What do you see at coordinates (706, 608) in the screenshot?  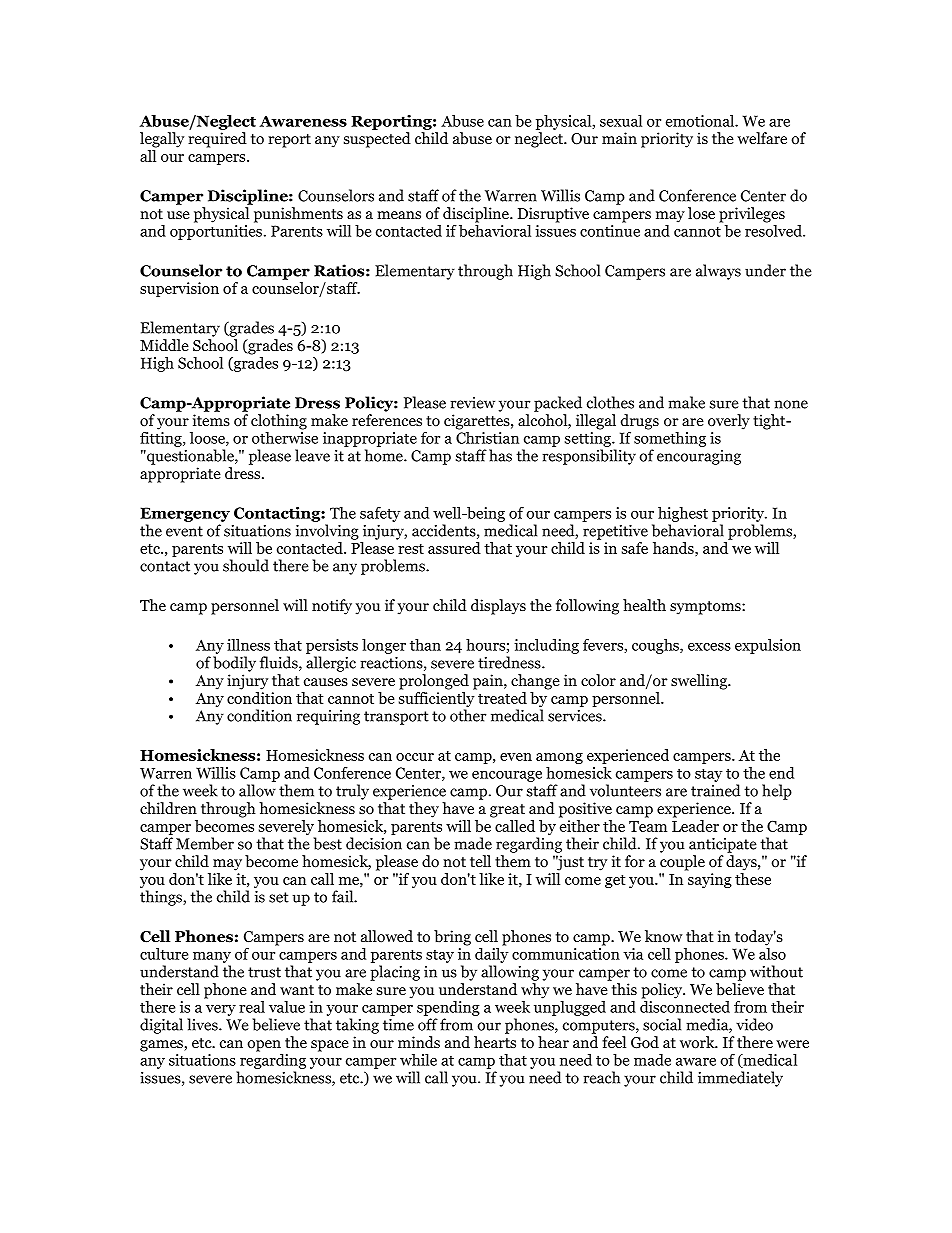 I see `symptoms` at bounding box center [706, 608].
